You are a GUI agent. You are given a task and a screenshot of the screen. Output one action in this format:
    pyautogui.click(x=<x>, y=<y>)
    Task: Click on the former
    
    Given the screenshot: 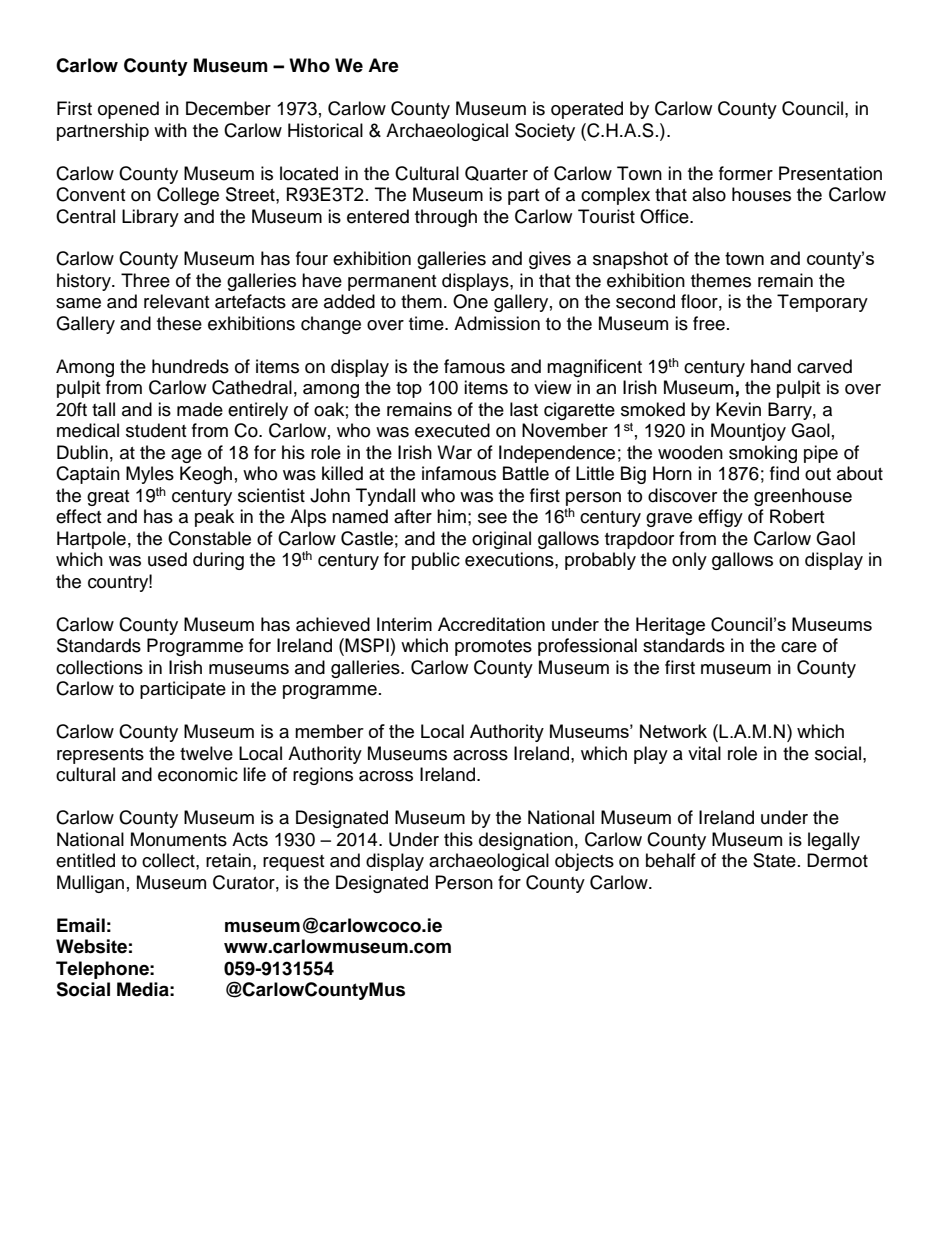 What is the action you would take?
    pyautogui.click(x=746, y=173)
